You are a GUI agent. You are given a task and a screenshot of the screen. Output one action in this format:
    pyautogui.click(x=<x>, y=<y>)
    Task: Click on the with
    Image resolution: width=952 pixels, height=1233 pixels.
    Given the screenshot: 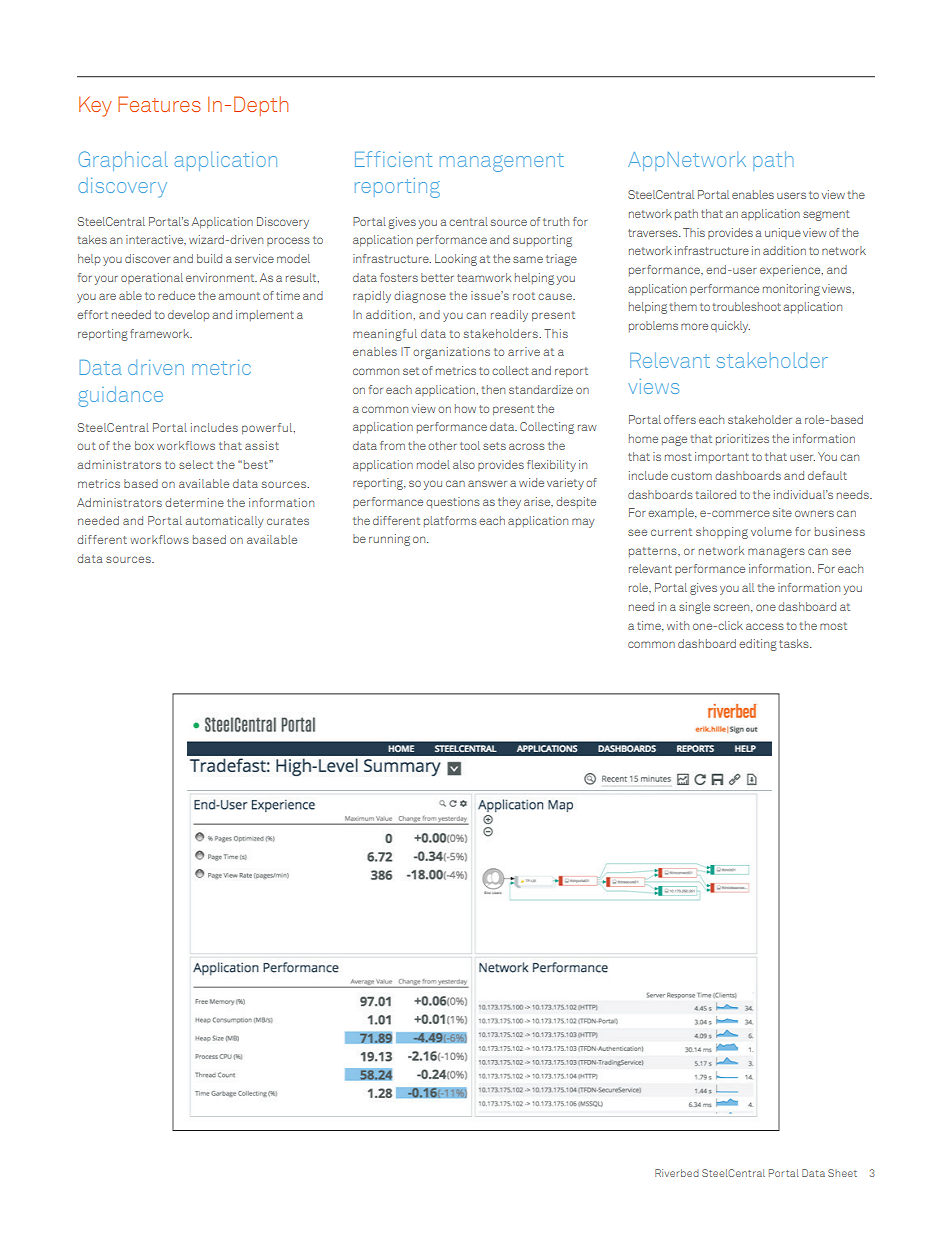 What is the action you would take?
    pyautogui.click(x=678, y=625)
